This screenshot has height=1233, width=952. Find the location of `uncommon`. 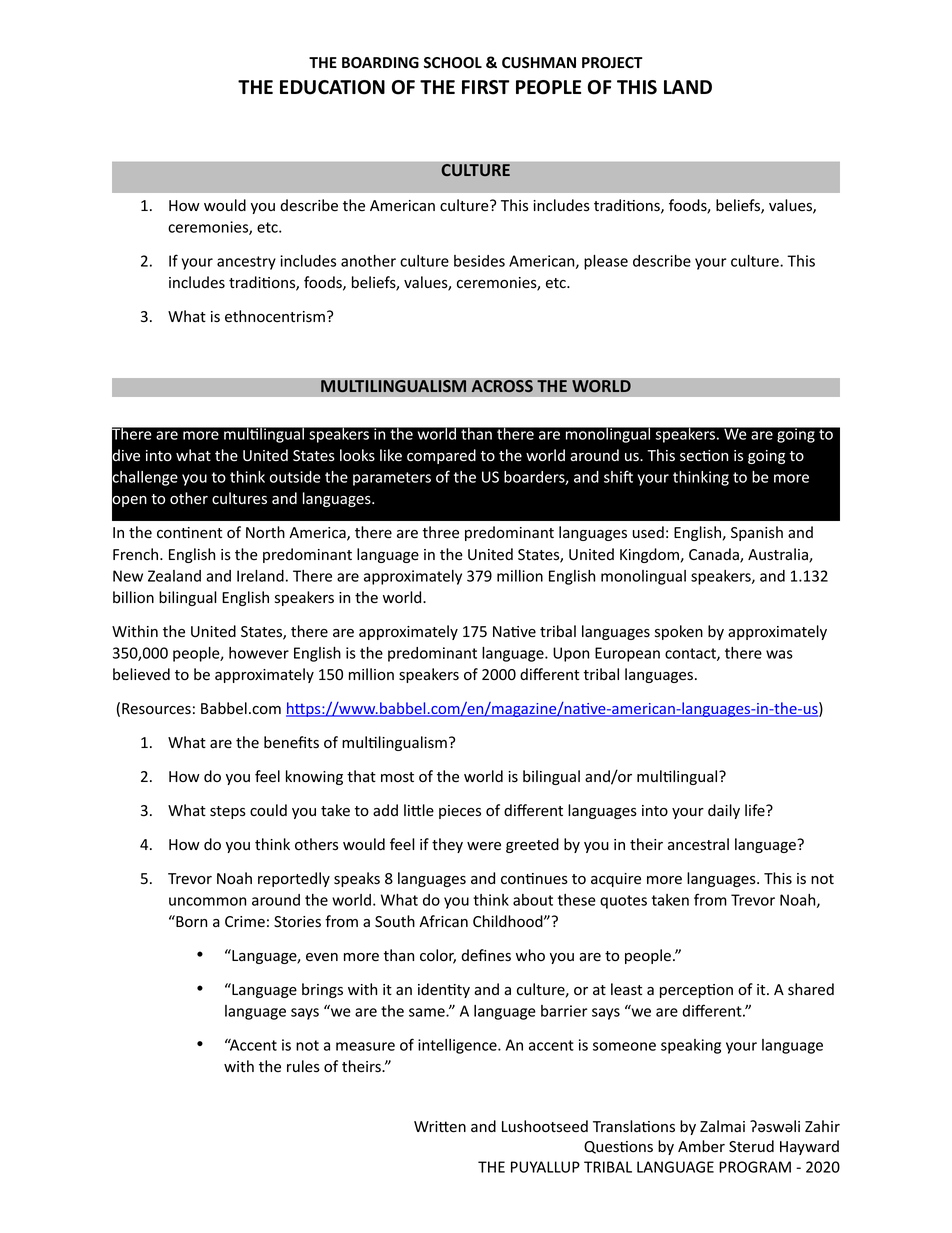

uncommon is located at coordinates (207, 901).
